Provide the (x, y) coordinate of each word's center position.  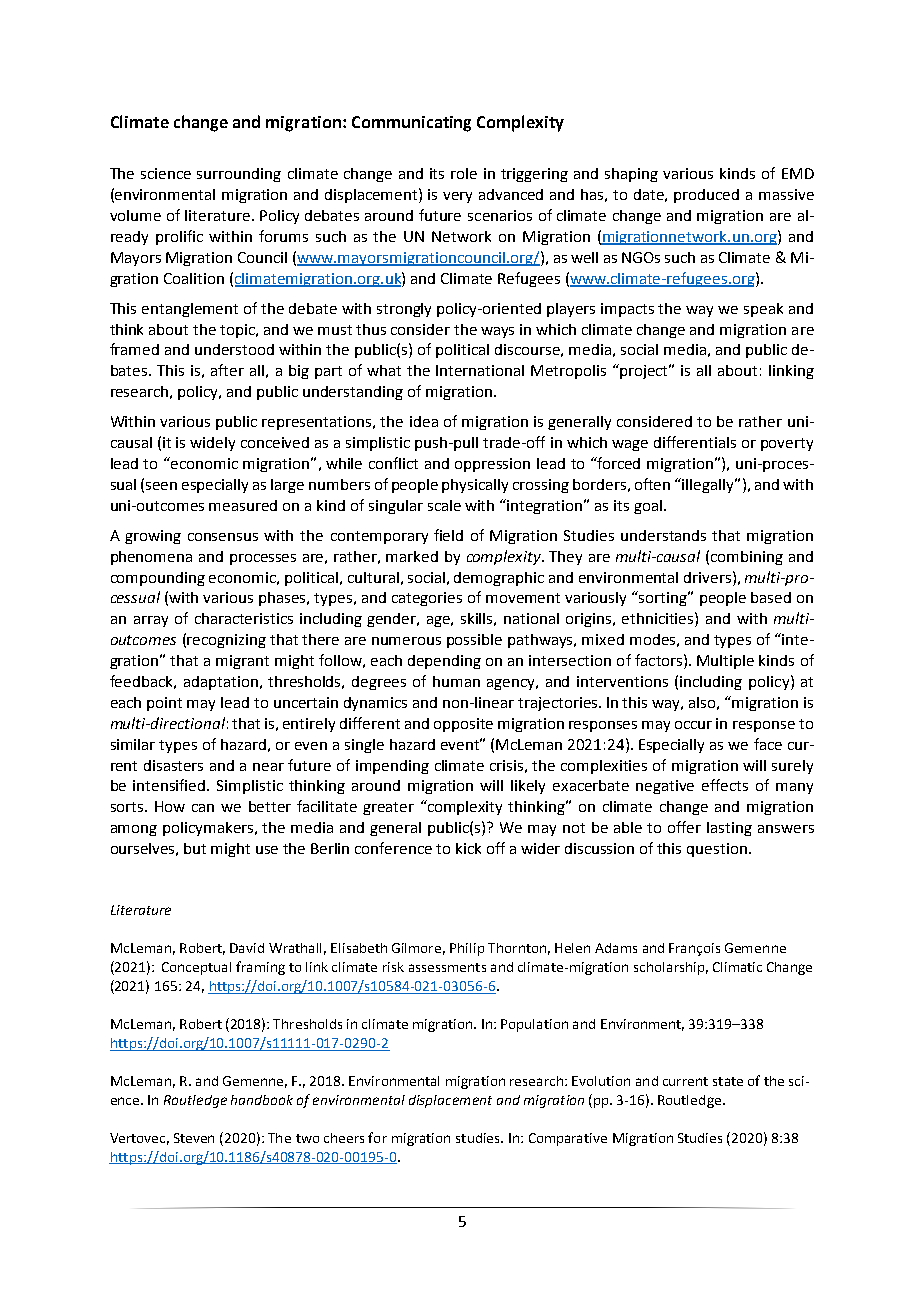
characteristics (244, 618)
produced (706, 196)
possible (474, 641)
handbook (262, 1100)
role (464, 173)
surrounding (239, 175)
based (771, 597)
